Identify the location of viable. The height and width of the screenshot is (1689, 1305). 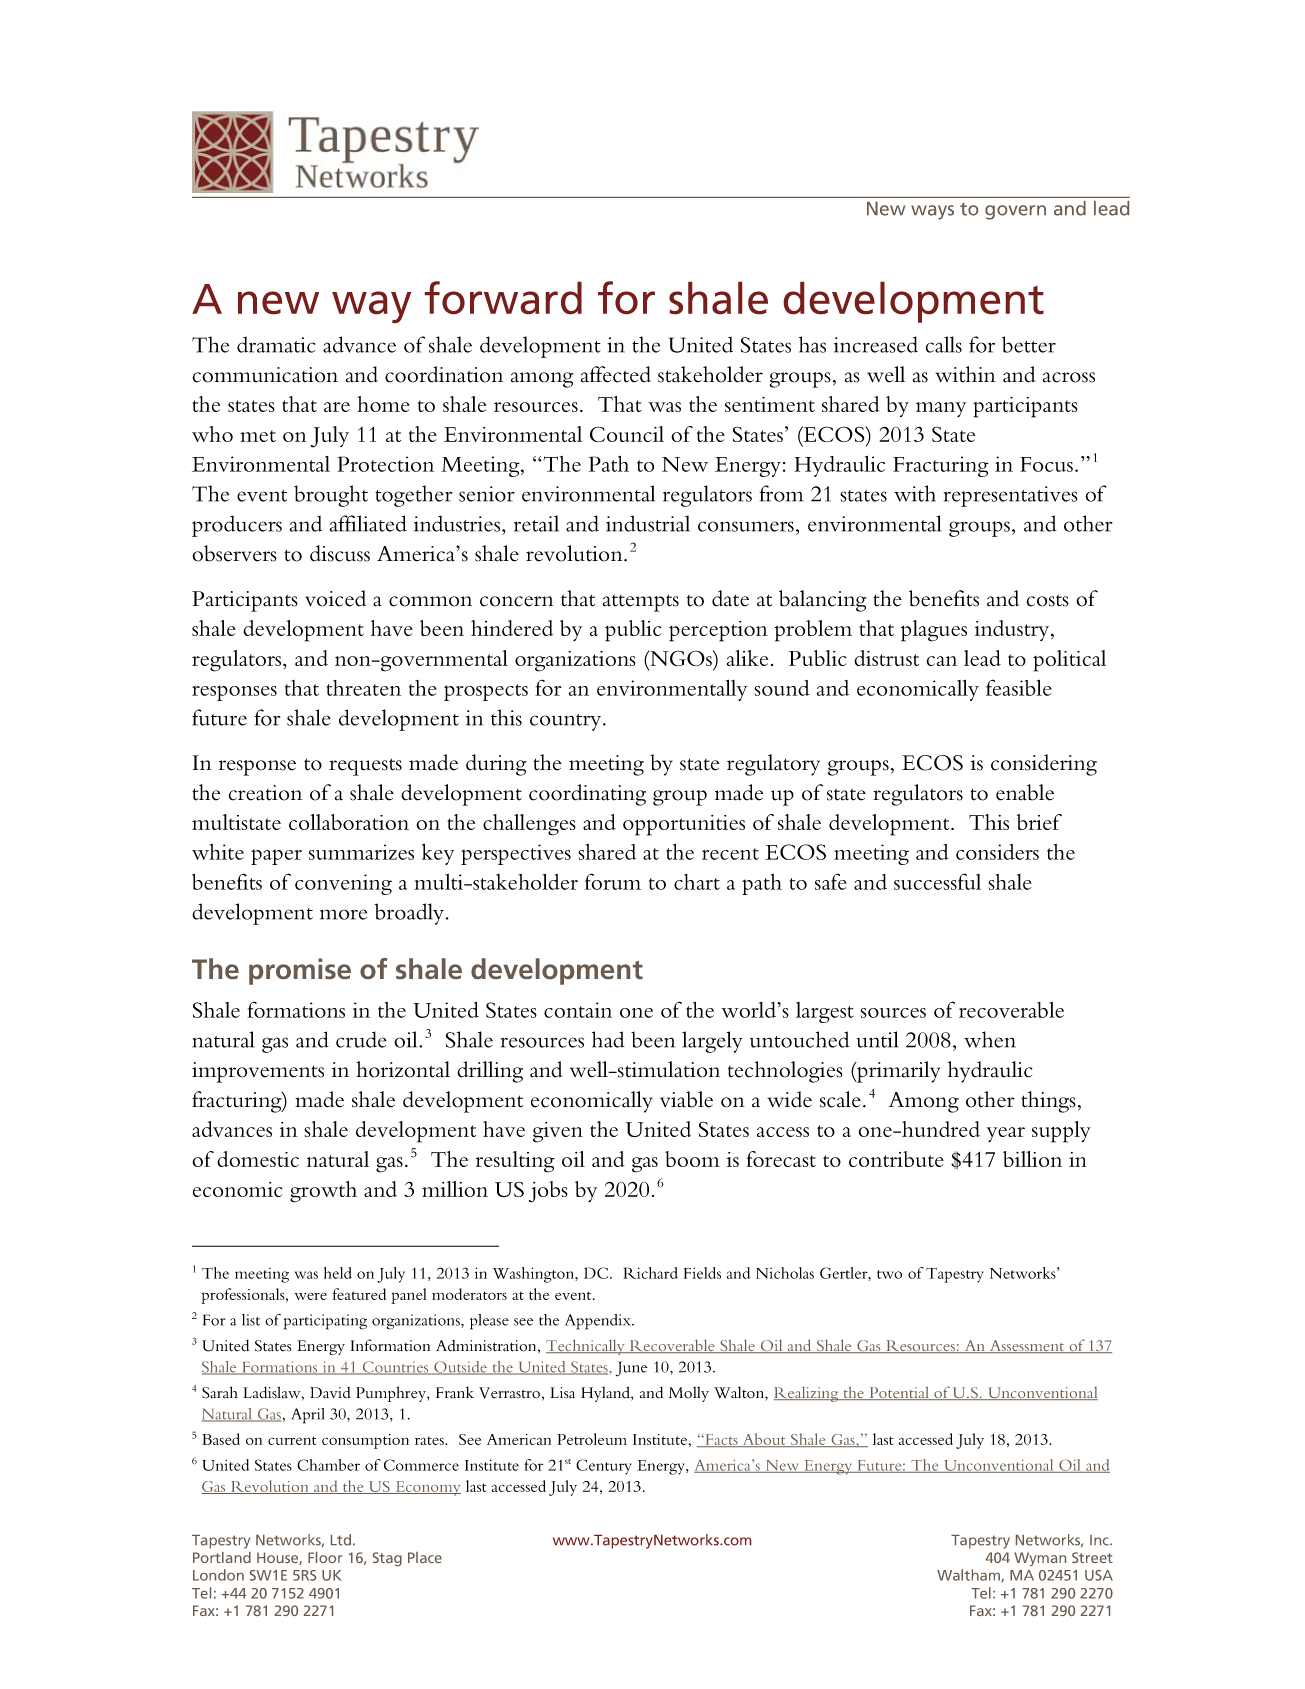
(686, 1099).
